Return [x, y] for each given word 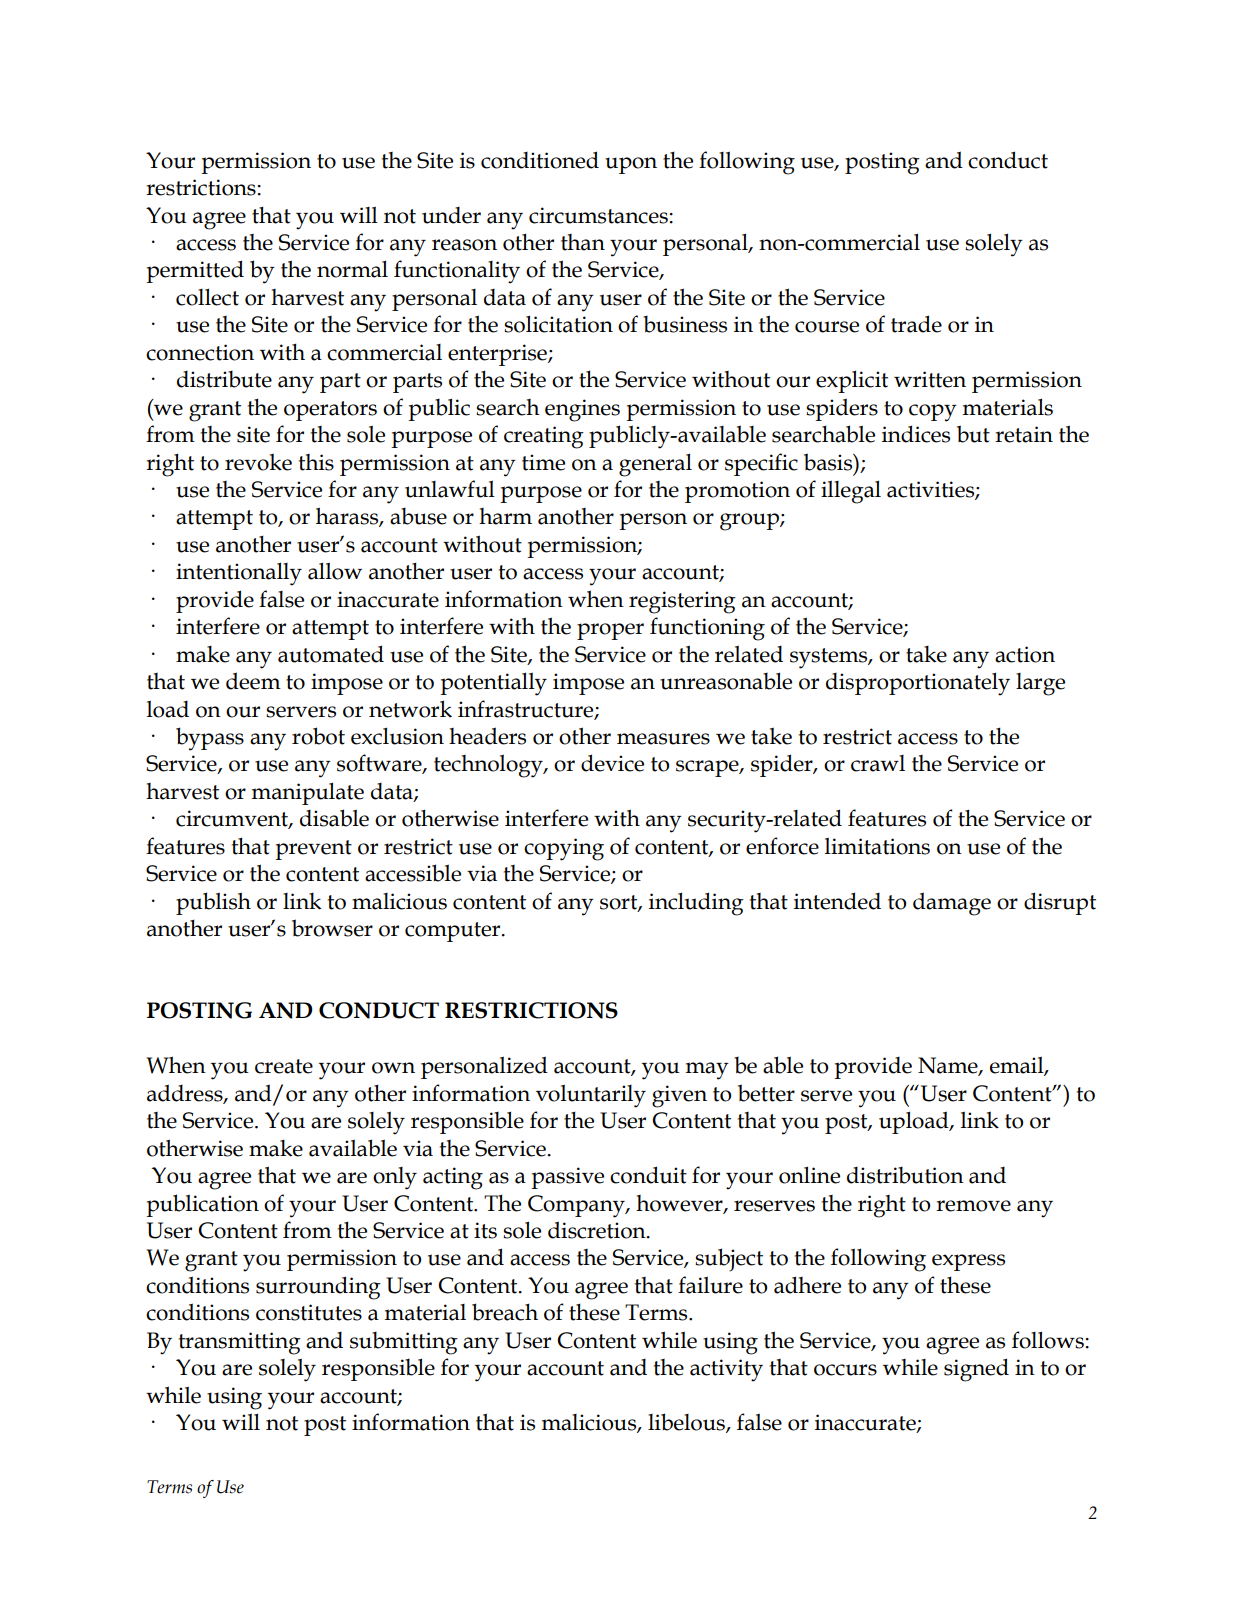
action [1025, 654]
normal [352, 269]
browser [332, 928]
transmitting [240, 1343]
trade [916, 324]
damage [952, 904]
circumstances [598, 215]
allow [335, 571]
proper [610, 631]
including [696, 904]
